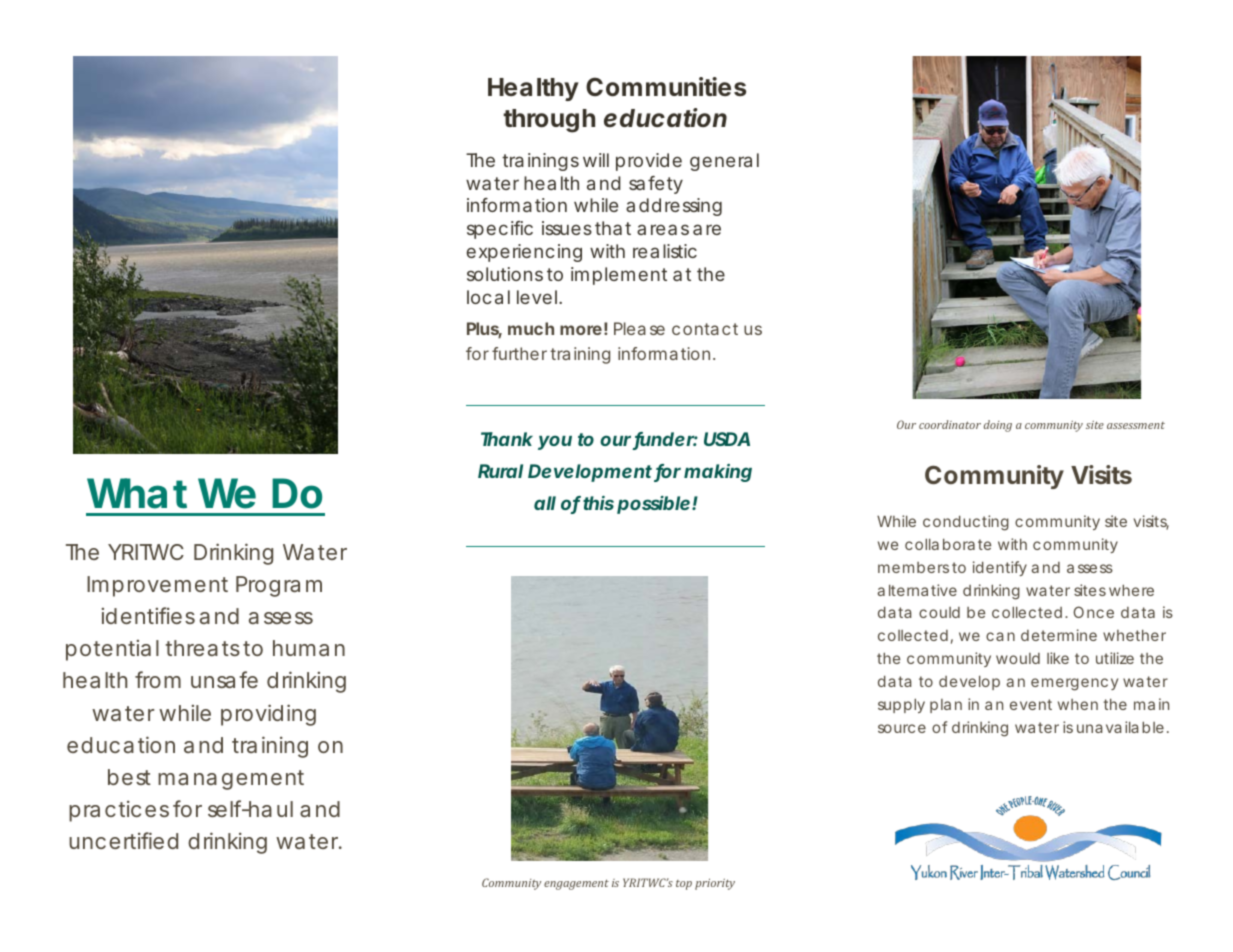 The width and height of the screenshot is (1233, 952). Describe the element at coordinates (137, 493) in the screenshot. I see `What` at that location.
